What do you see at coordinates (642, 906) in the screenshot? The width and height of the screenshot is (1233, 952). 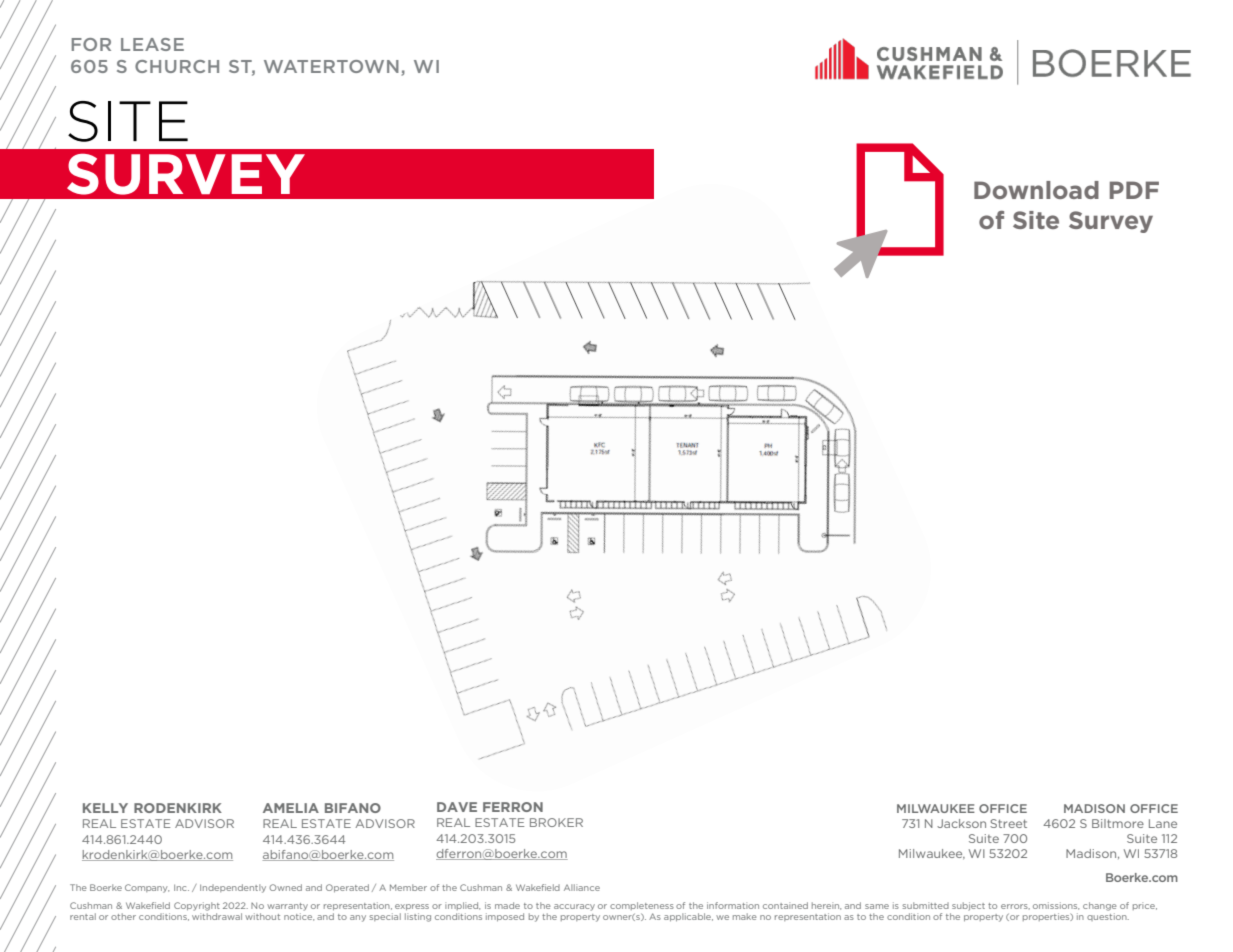 I see `completeness` at bounding box center [642, 906].
